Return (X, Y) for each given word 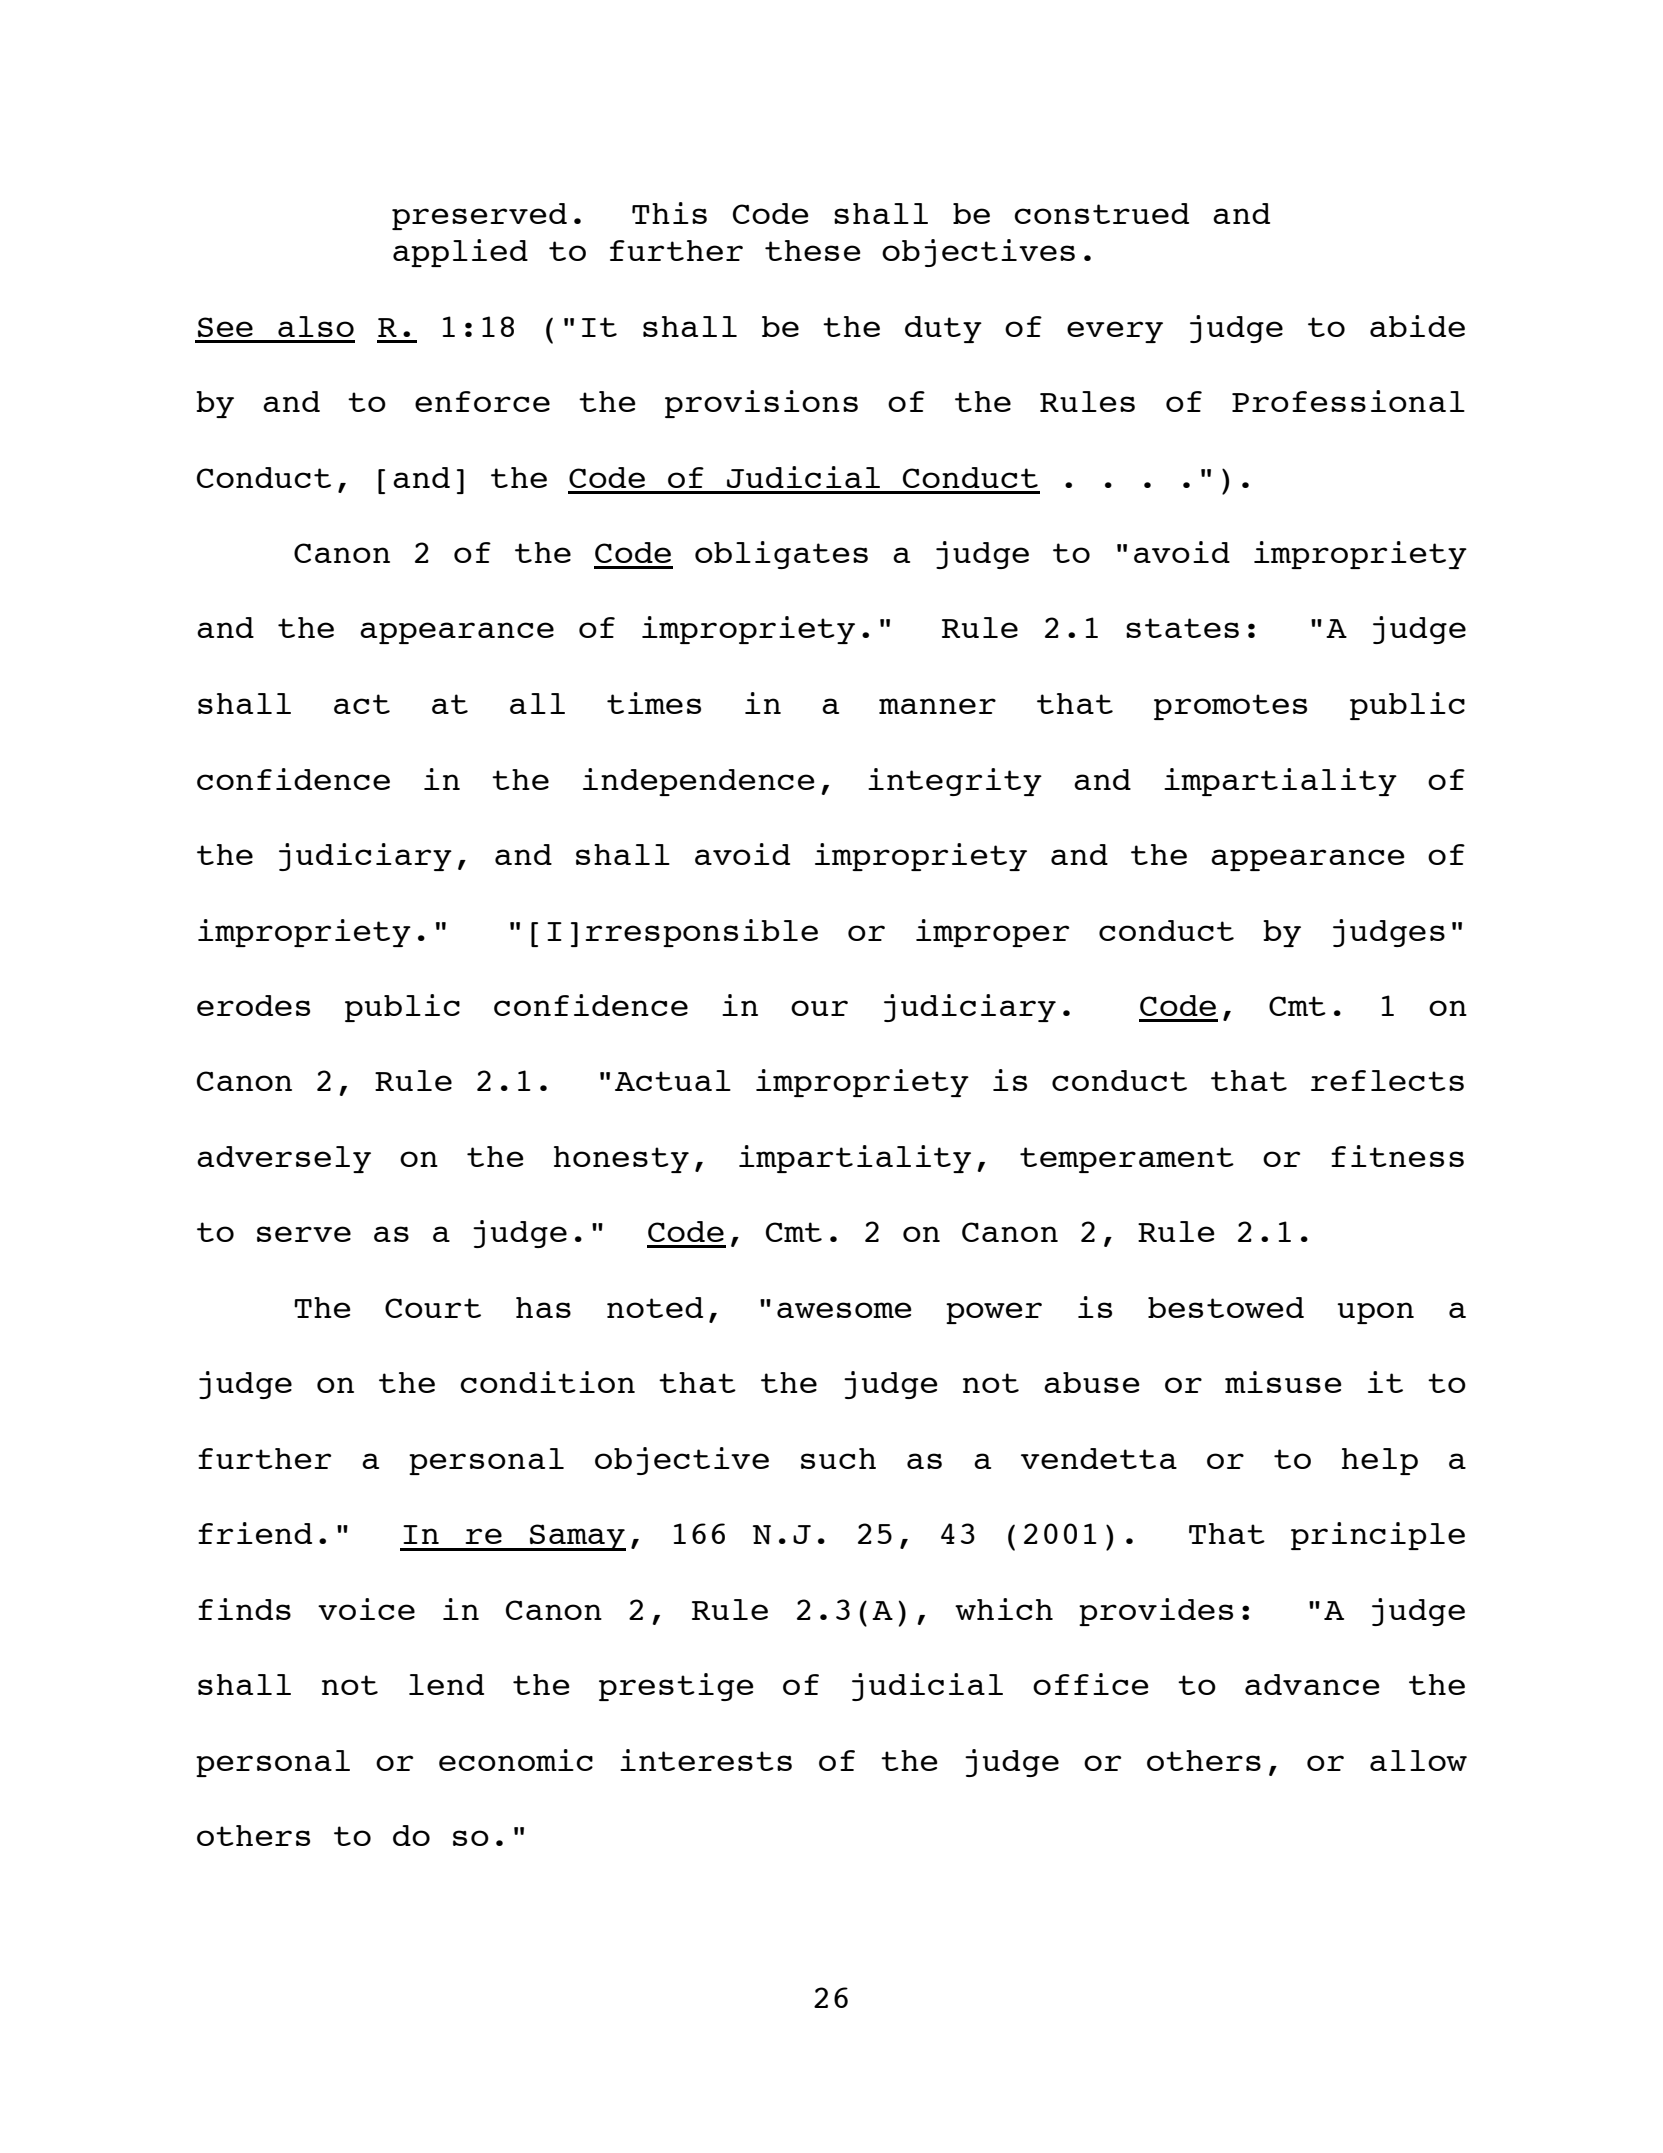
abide (1417, 326)
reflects (1387, 1080)
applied (460, 253)
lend (446, 1684)
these (813, 250)
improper (992, 933)
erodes (253, 1005)
